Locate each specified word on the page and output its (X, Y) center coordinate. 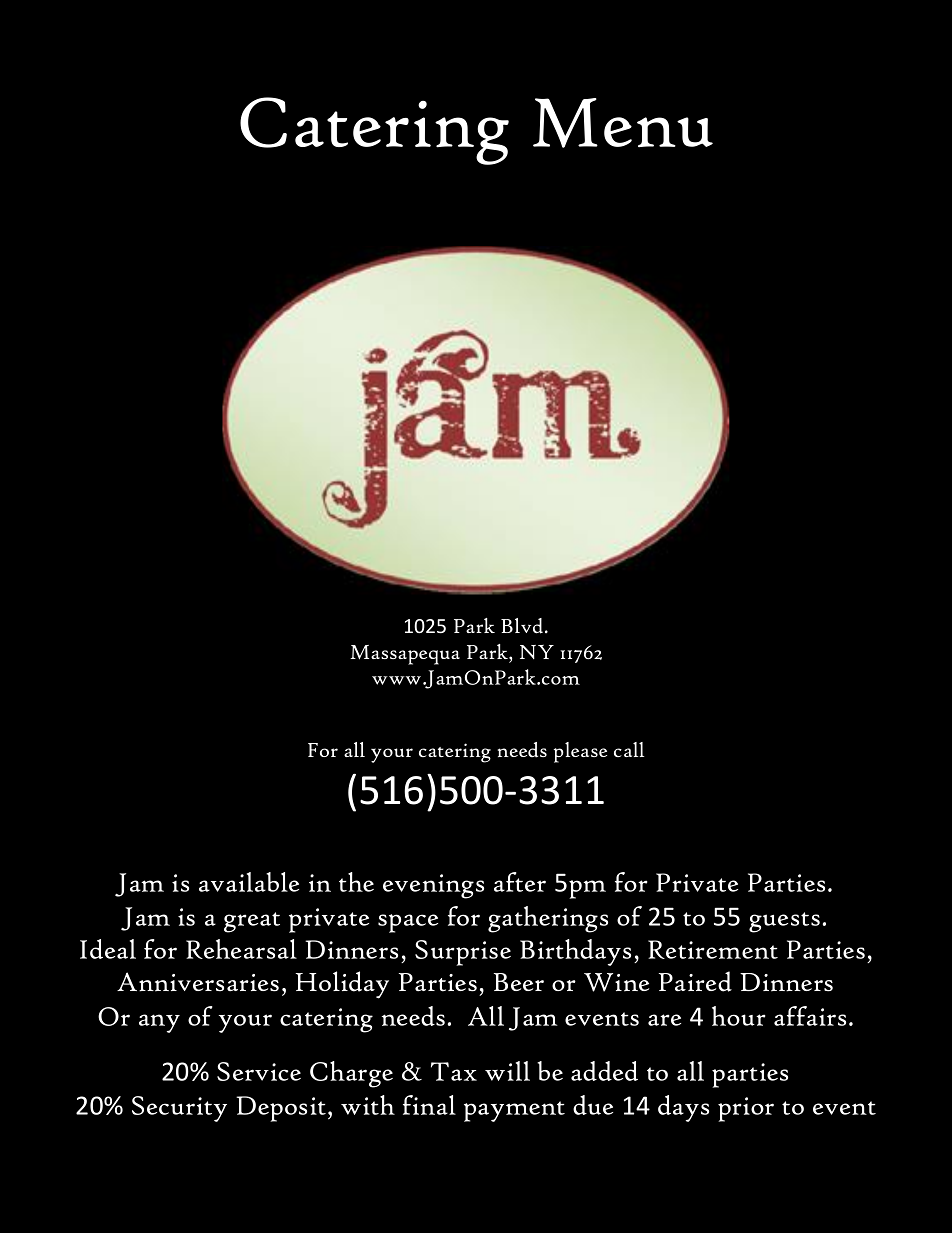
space (408, 923)
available (249, 882)
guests (784, 922)
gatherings (548, 919)
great (252, 922)
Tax (454, 1071)
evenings (433, 886)
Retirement (713, 949)
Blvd (523, 626)
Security (179, 1109)
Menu (623, 123)
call (629, 749)
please (580, 752)
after (520, 882)
